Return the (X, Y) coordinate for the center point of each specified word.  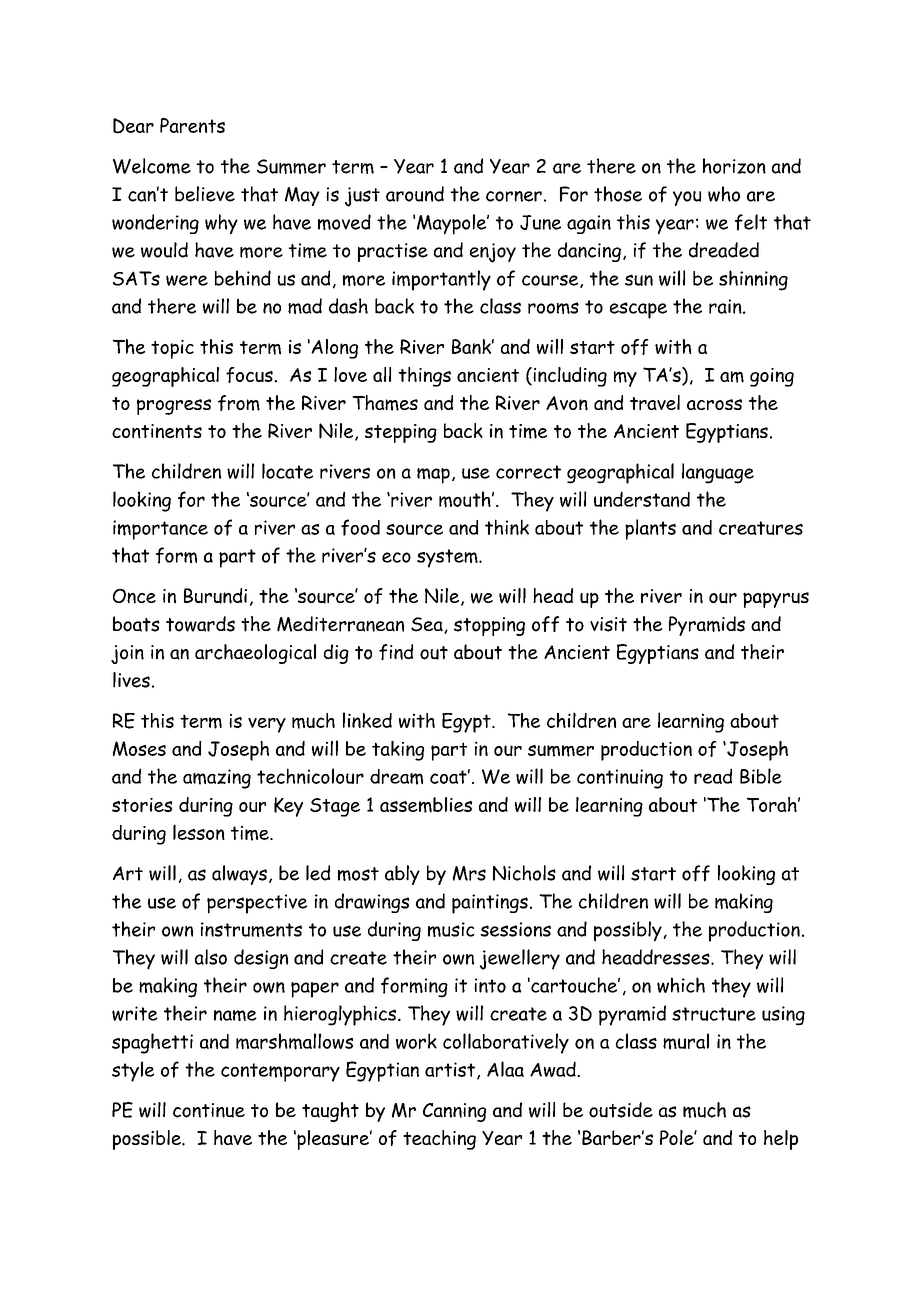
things (424, 377)
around (415, 194)
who (724, 194)
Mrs (469, 873)
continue (209, 1110)
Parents (192, 125)
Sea (428, 625)
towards (200, 624)
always (239, 875)
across (714, 404)
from (239, 403)
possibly (629, 931)
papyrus (776, 600)
